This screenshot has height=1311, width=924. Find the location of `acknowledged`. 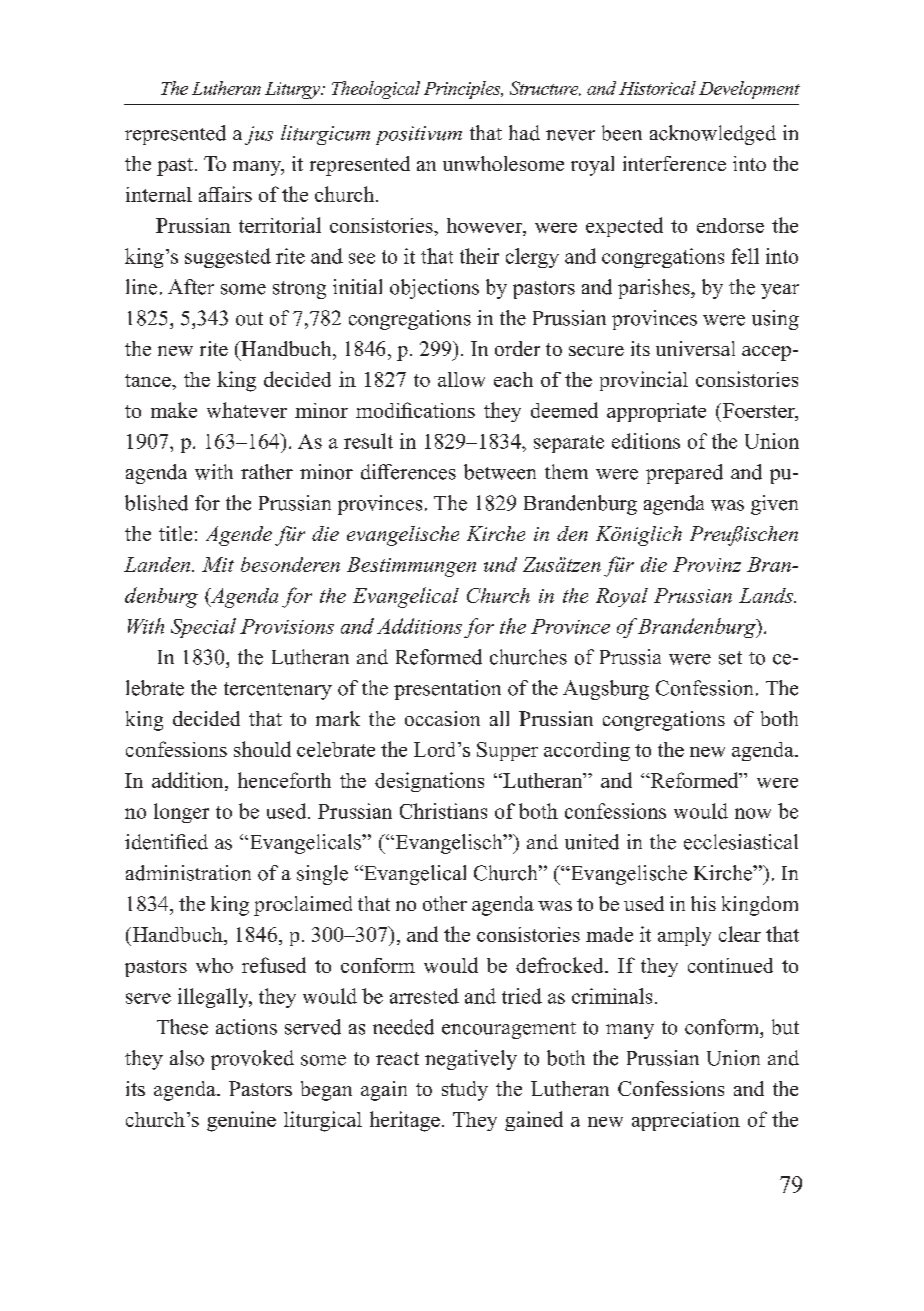

acknowledged is located at coordinates (713, 135).
